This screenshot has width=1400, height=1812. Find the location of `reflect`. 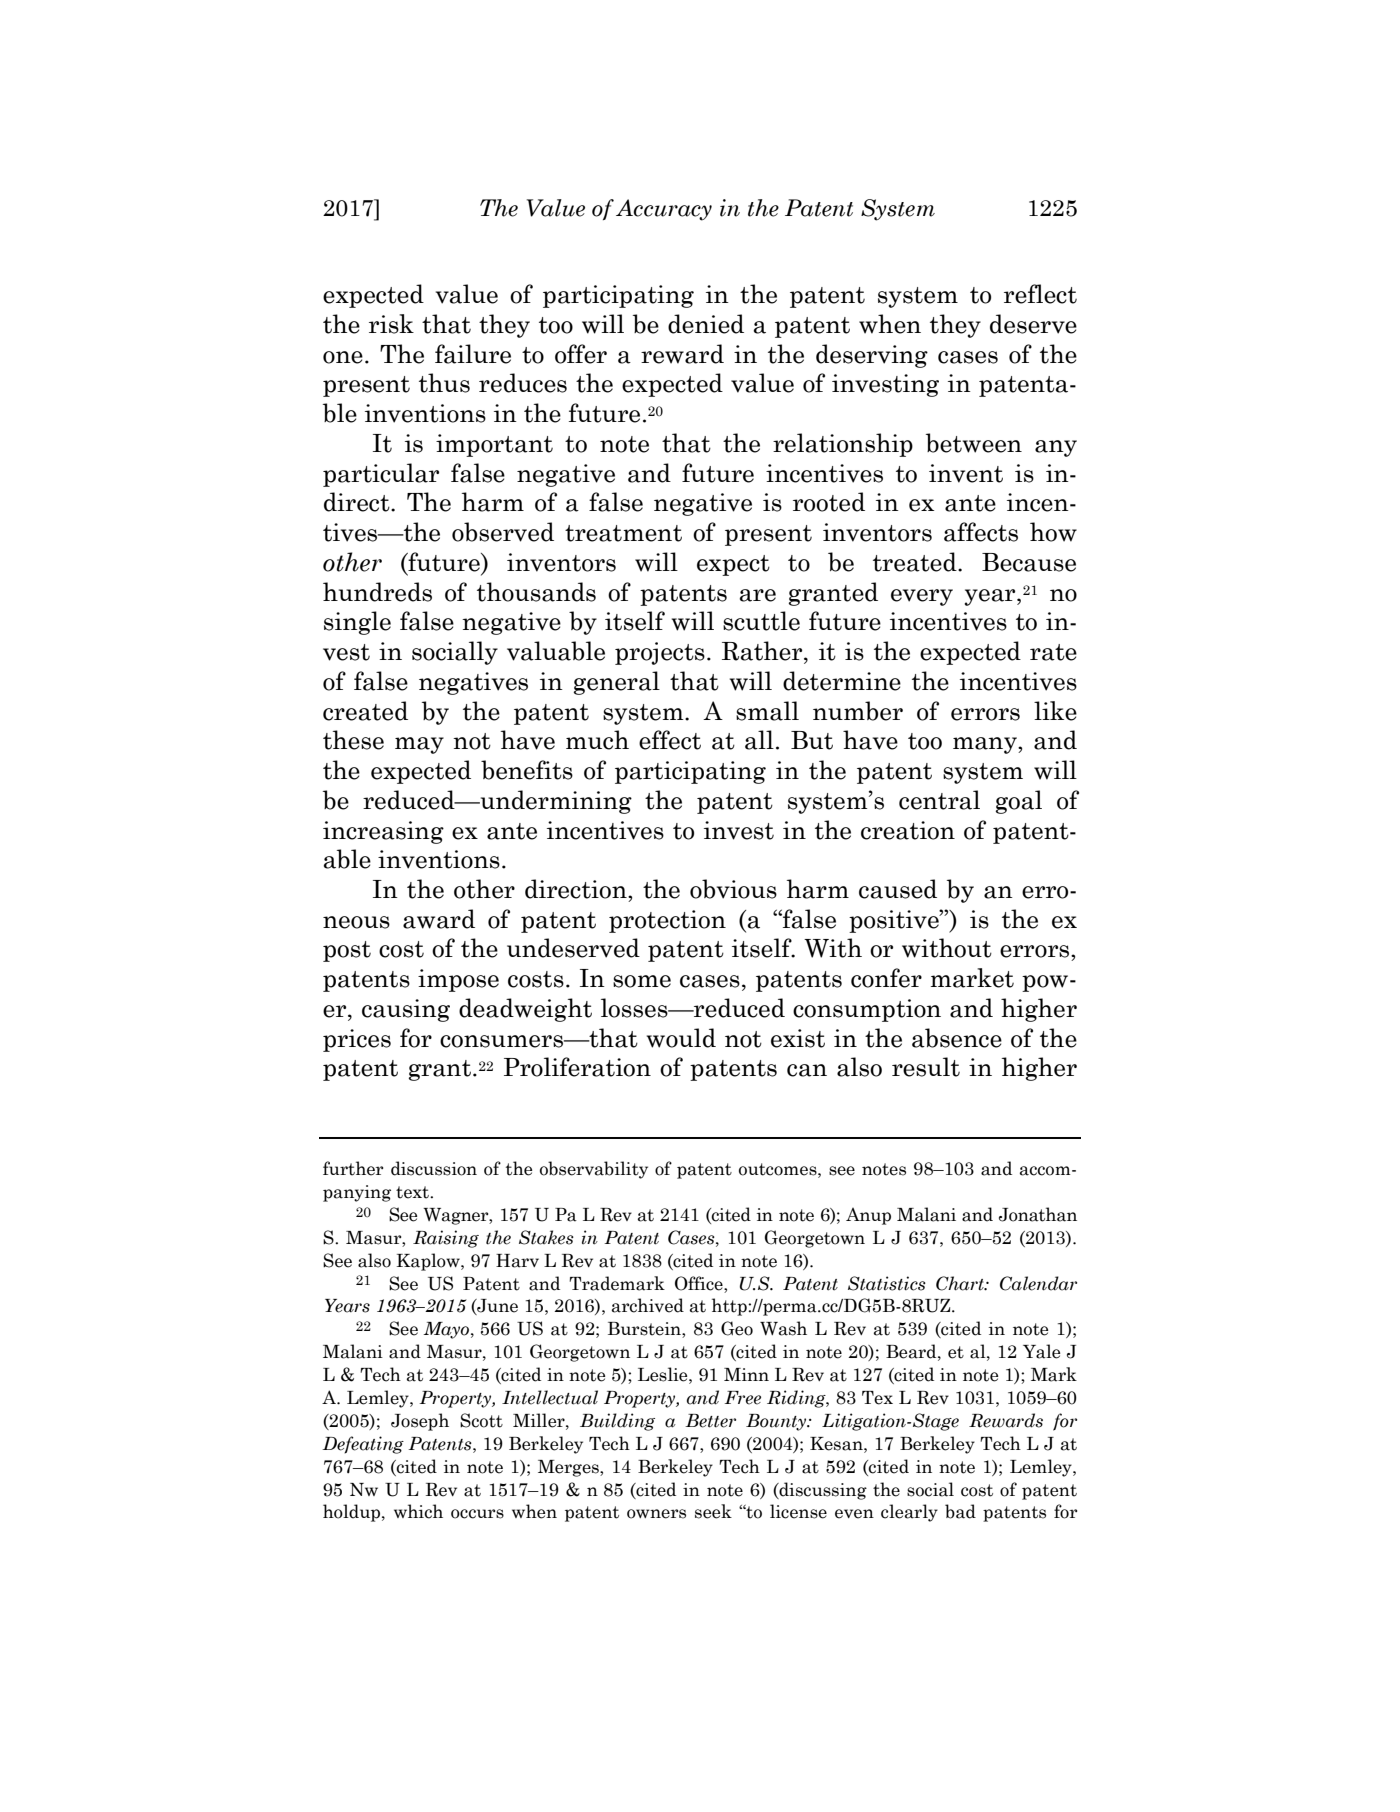

reflect is located at coordinates (1040, 294).
